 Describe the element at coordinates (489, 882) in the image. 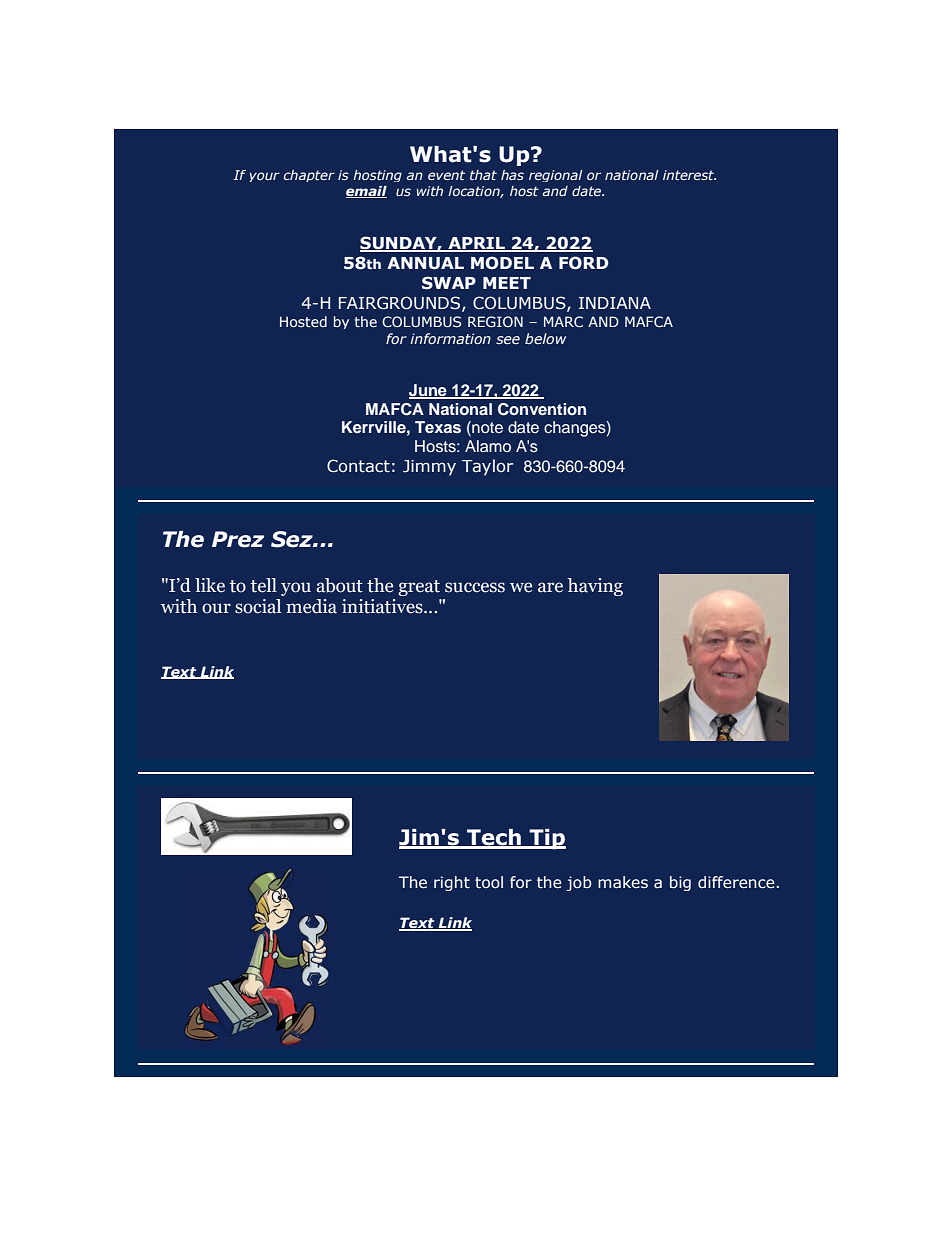

I see `tool` at that location.
